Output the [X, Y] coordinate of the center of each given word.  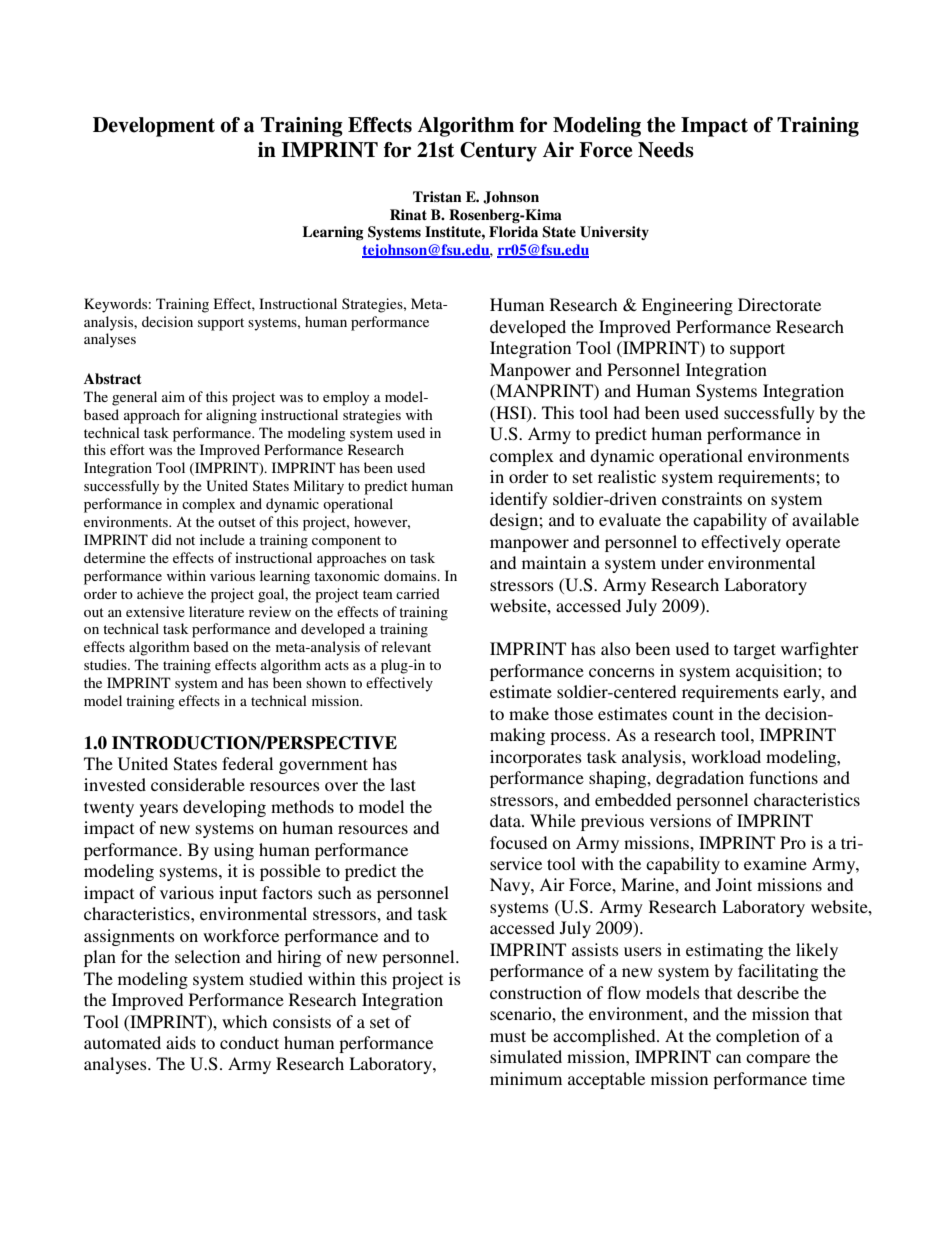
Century [498, 152]
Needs [666, 150]
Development [154, 127]
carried [418, 593]
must [508, 1036]
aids [181, 1042]
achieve [160, 593]
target [755, 651]
